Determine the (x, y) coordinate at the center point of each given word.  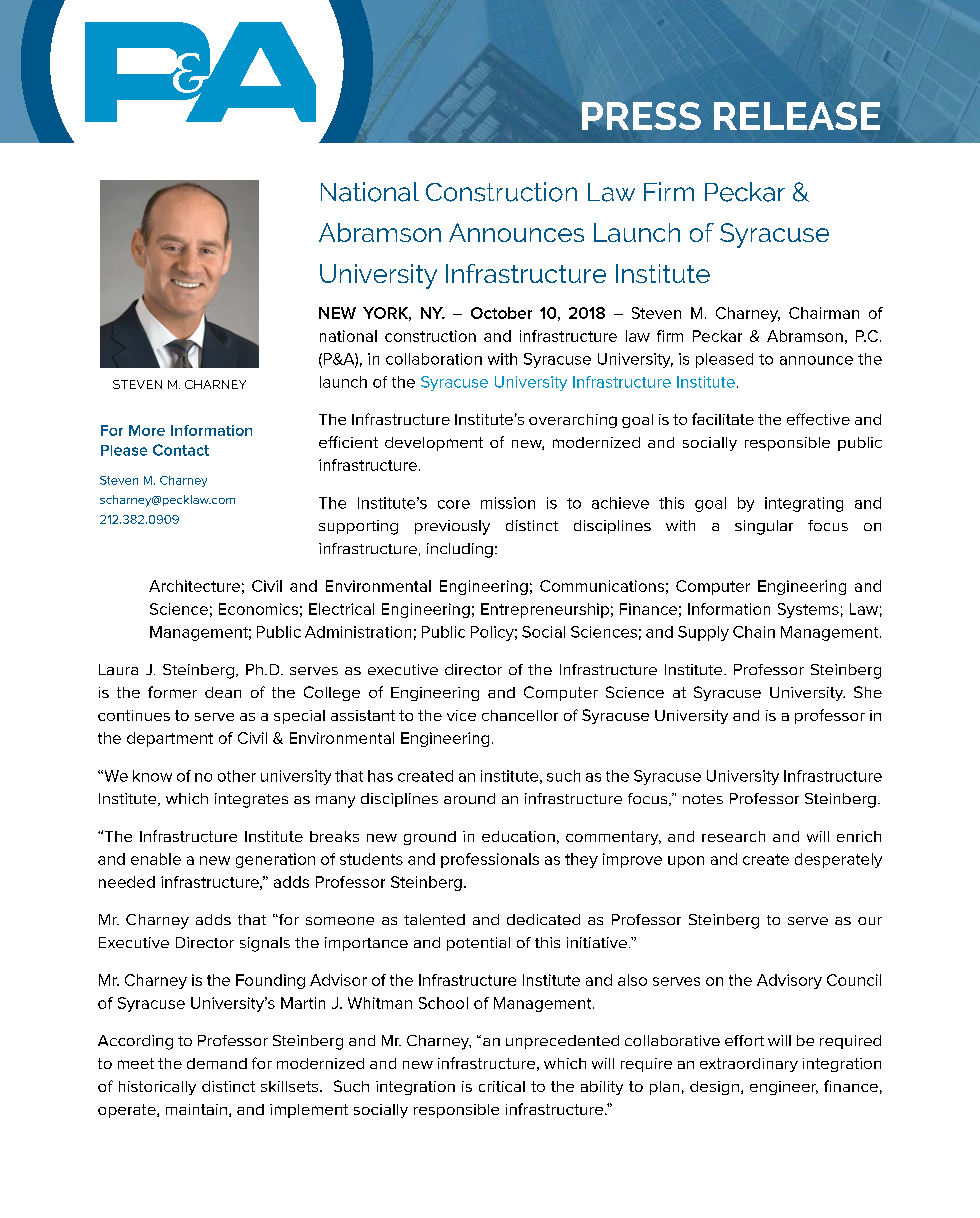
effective (818, 419)
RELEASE (797, 116)
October (501, 313)
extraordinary (749, 1065)
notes (703, 799)
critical (502, 1086)
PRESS (641, 116)
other (237, 776)
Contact (181, 450)
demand (217, 1063)
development (434, 444)
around (469, 798)
